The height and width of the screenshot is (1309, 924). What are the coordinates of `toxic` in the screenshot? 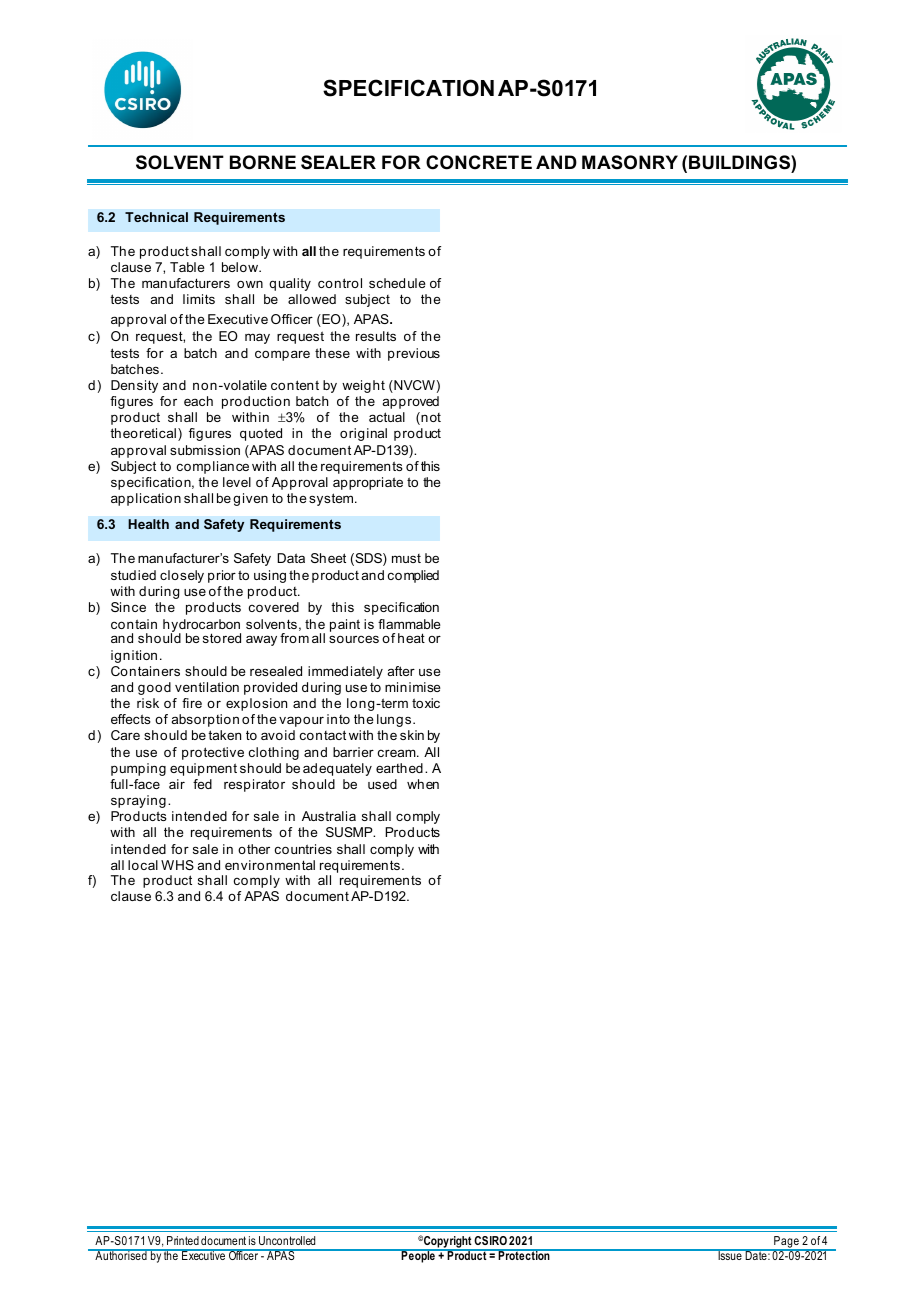 It's located at (426, 703).
